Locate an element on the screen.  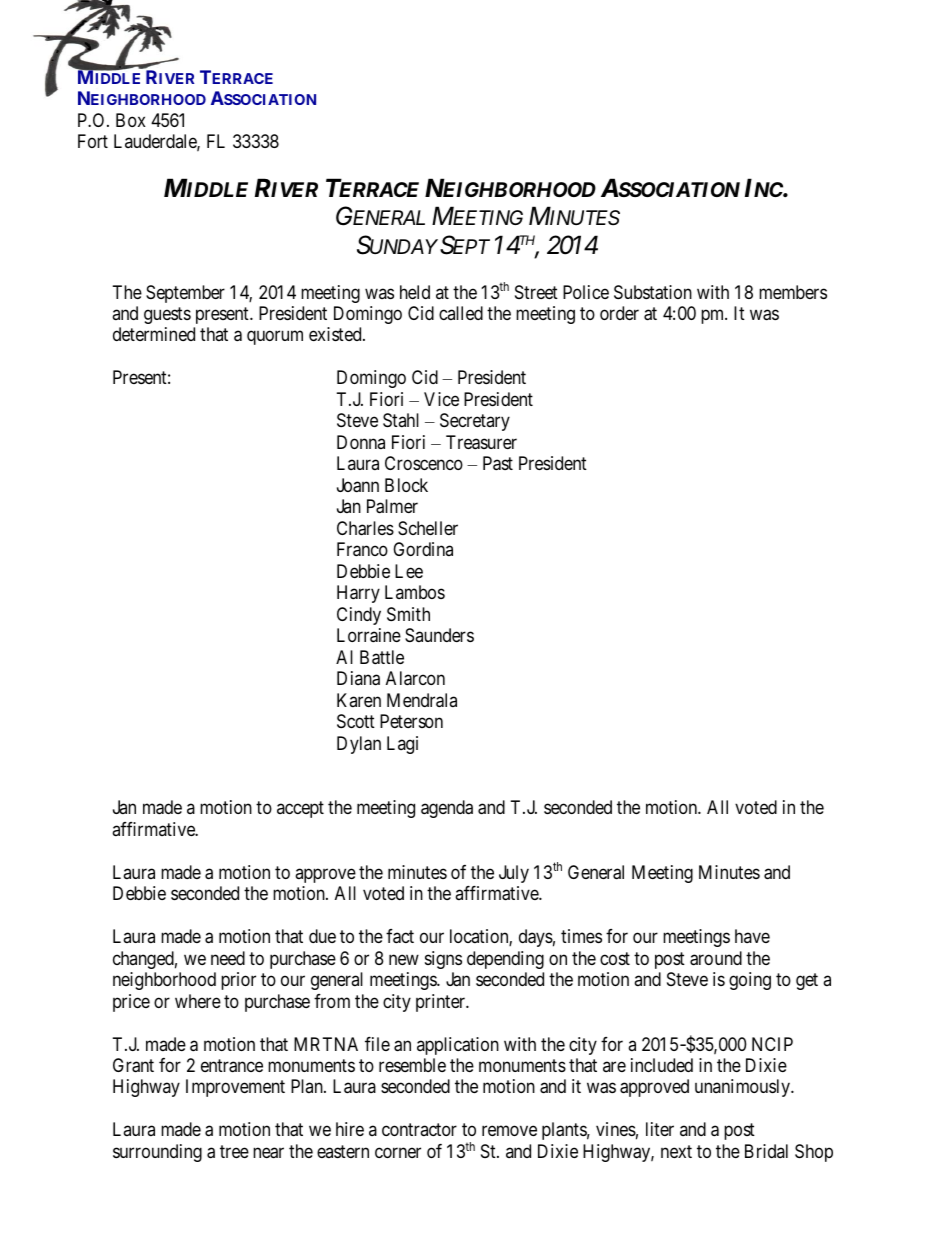
Smith is located at coordinates (408, 614).
